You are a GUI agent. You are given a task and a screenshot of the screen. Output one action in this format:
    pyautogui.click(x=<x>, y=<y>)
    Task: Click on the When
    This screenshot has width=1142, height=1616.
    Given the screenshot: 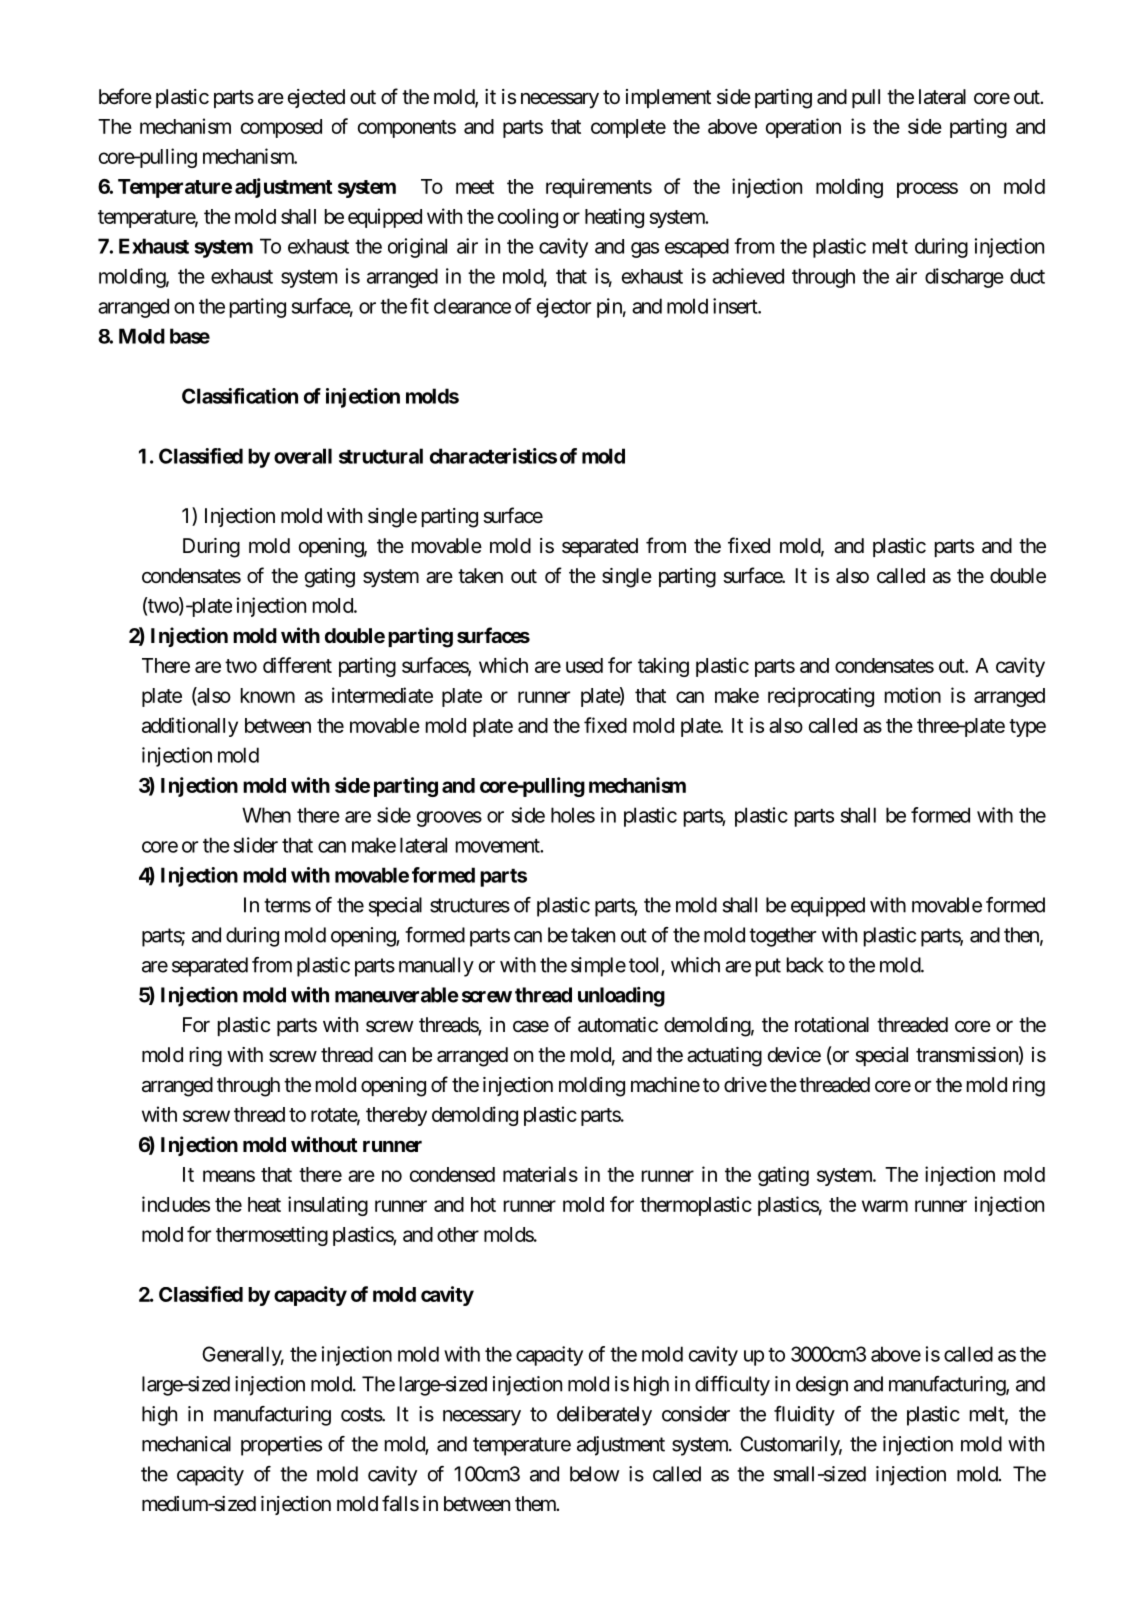 What is the action you would take?
    pyautogui.click(x=266, y=815)
